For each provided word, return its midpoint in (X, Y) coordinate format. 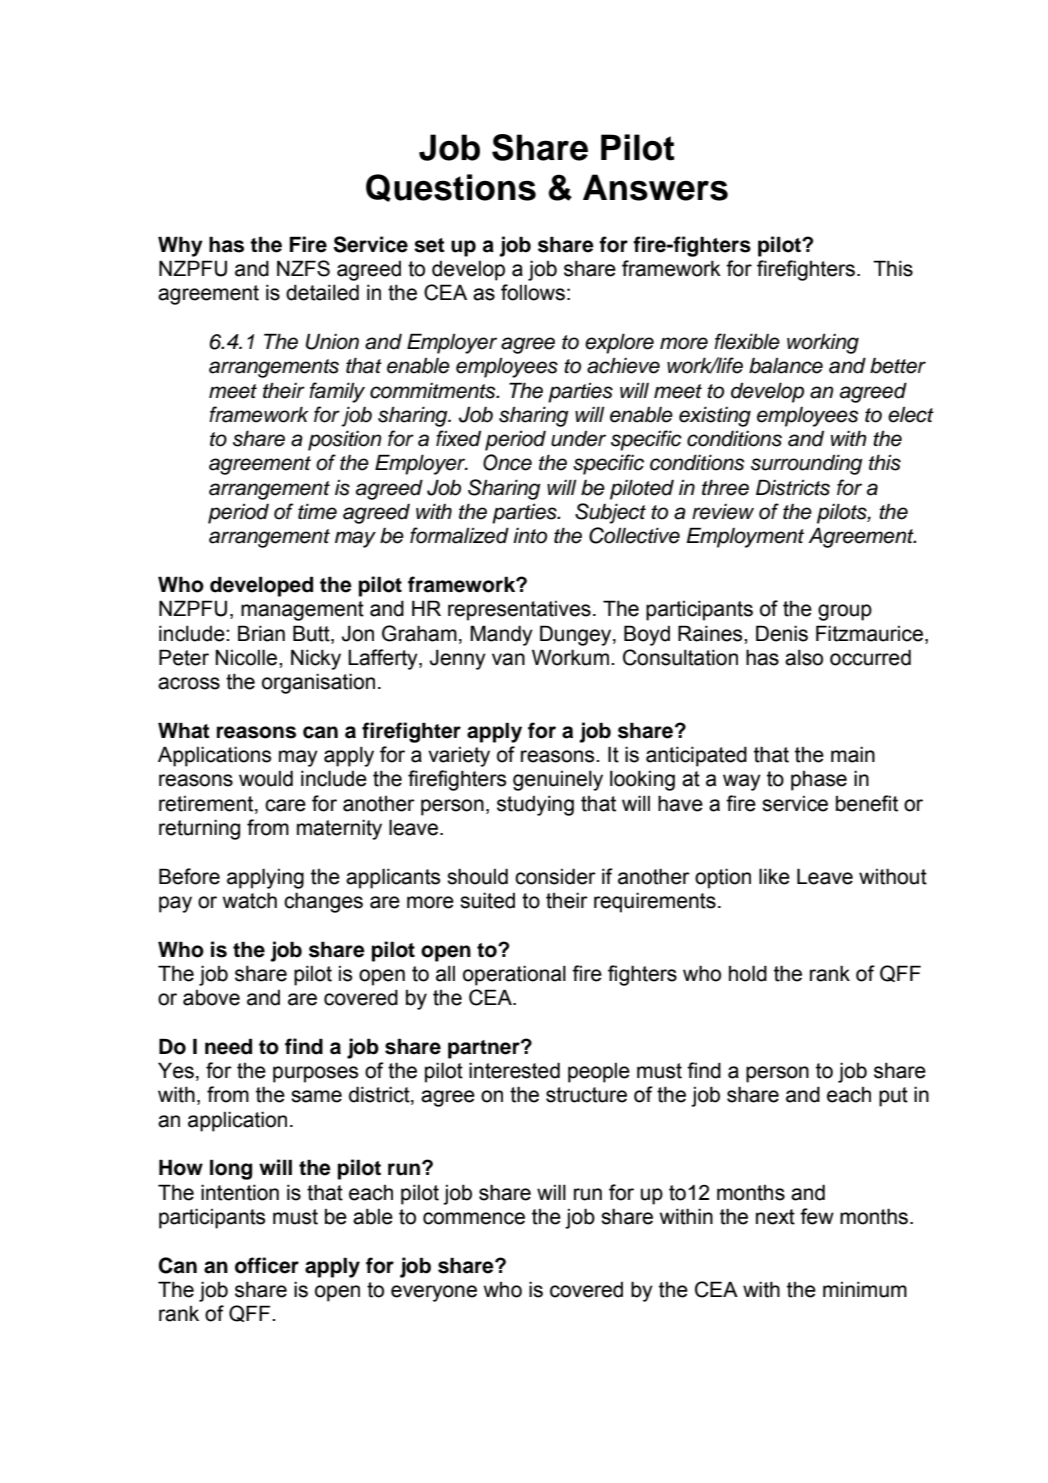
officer (267, 1265)
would (266, 778)
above (211, 998)
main (853, 754)
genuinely (558, 780)
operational (514, 975)
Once (507, 462)
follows (533, 292)
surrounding (807, 464)
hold (748, 973)
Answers (655, 187)
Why (180, 246)
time (317, 511)
